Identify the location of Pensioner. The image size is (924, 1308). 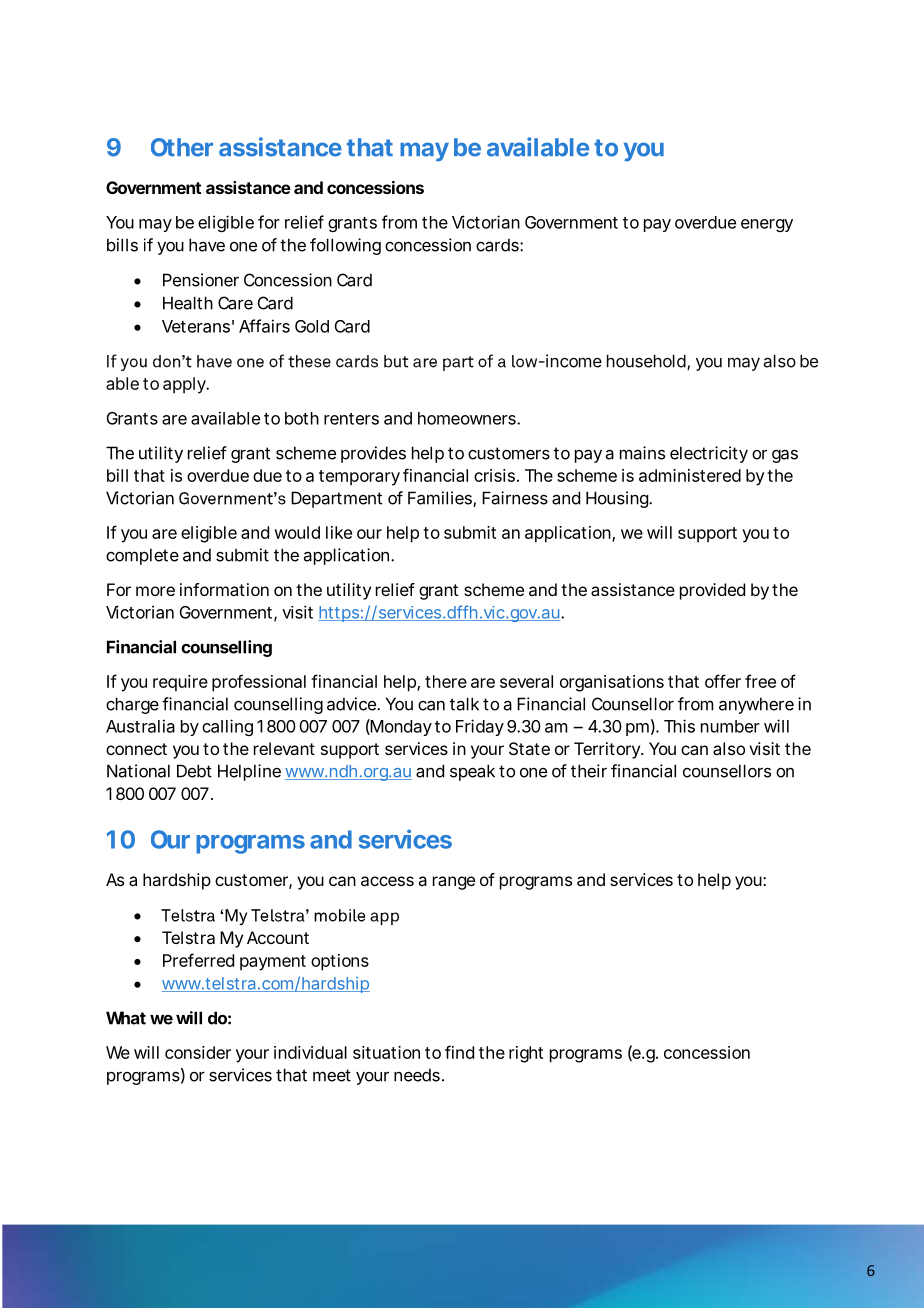
(201, 280).
